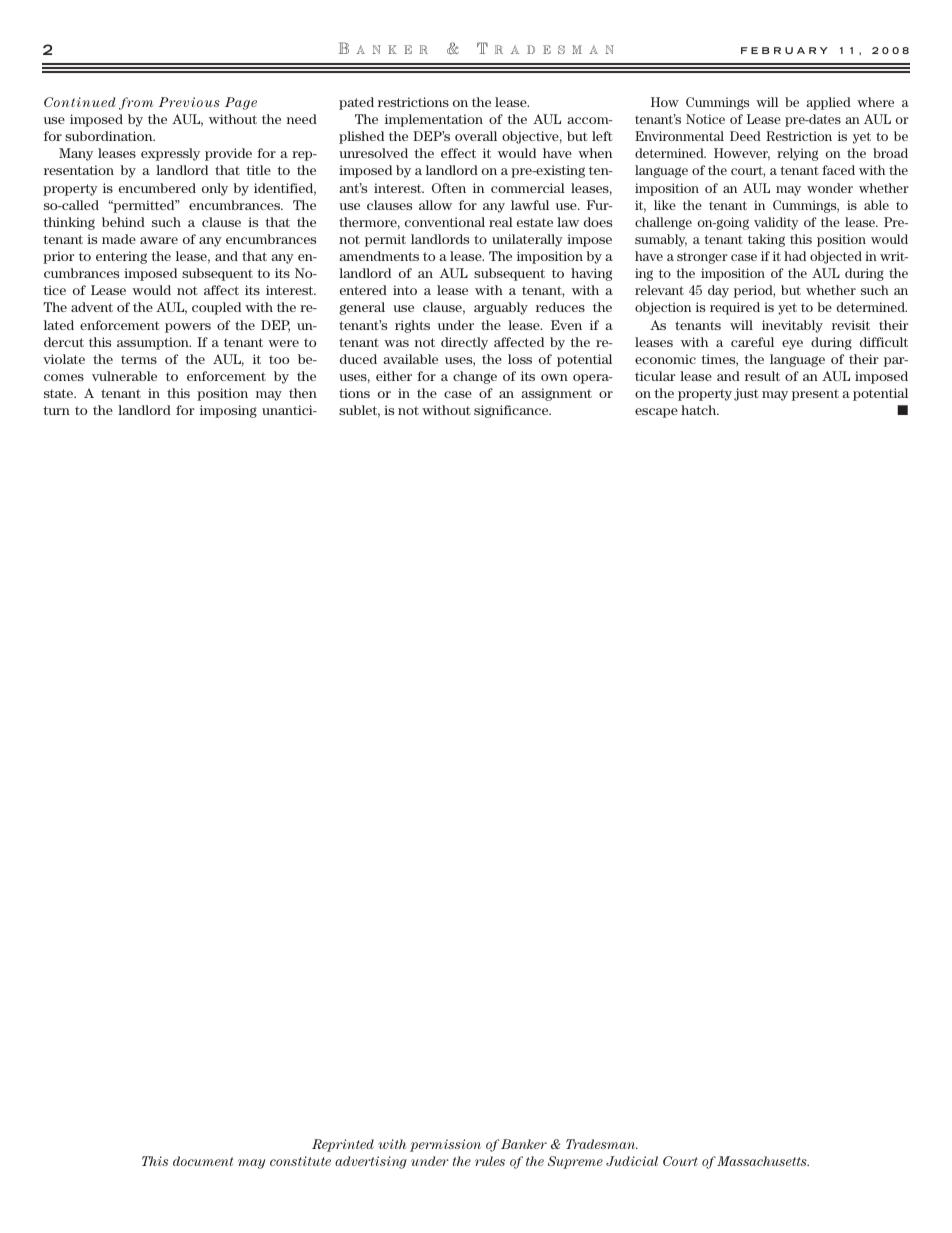  Describe the element at coordinates (490, 1161) in the screenshot. I see `rules` at that location.
